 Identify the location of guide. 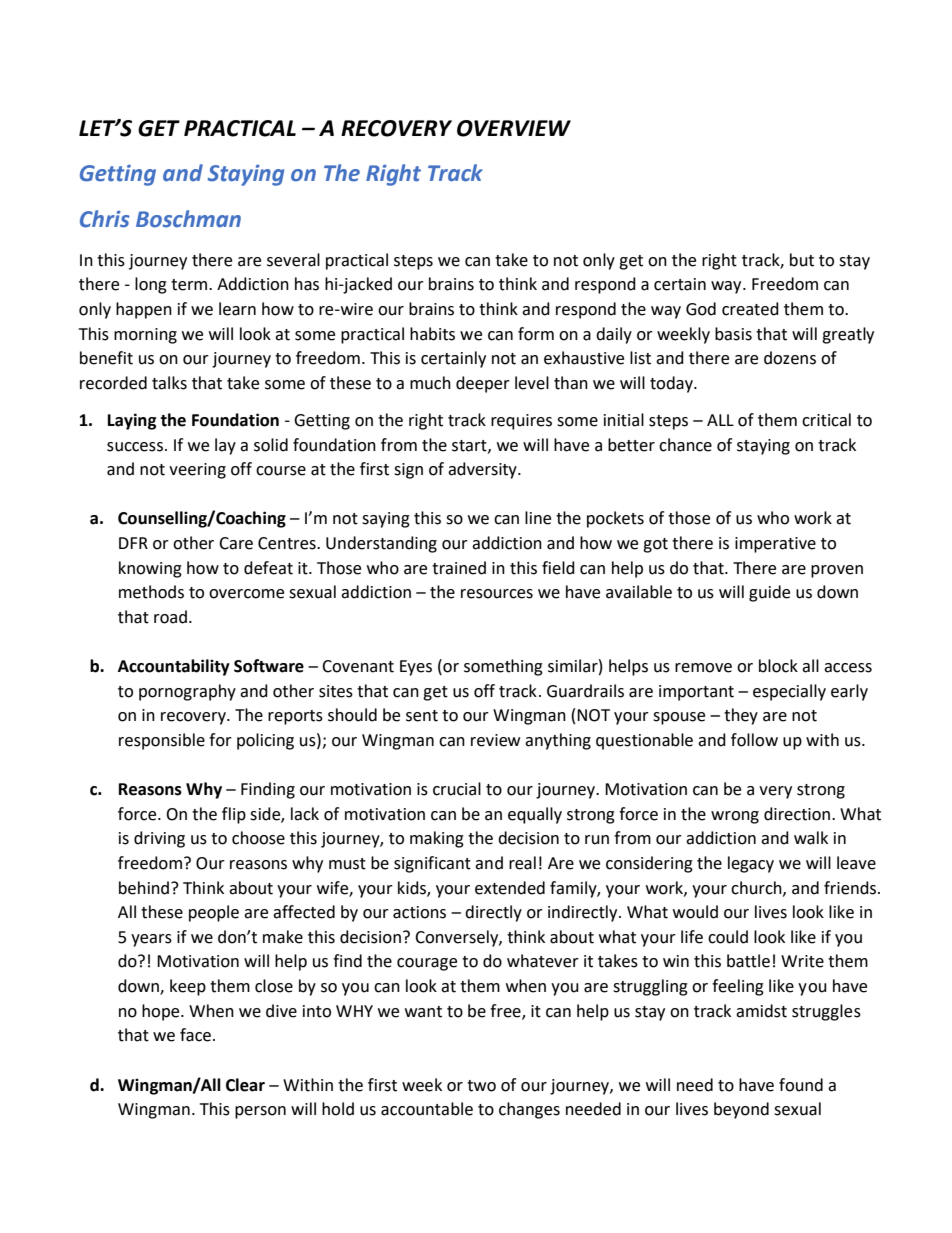
(769, 593).
